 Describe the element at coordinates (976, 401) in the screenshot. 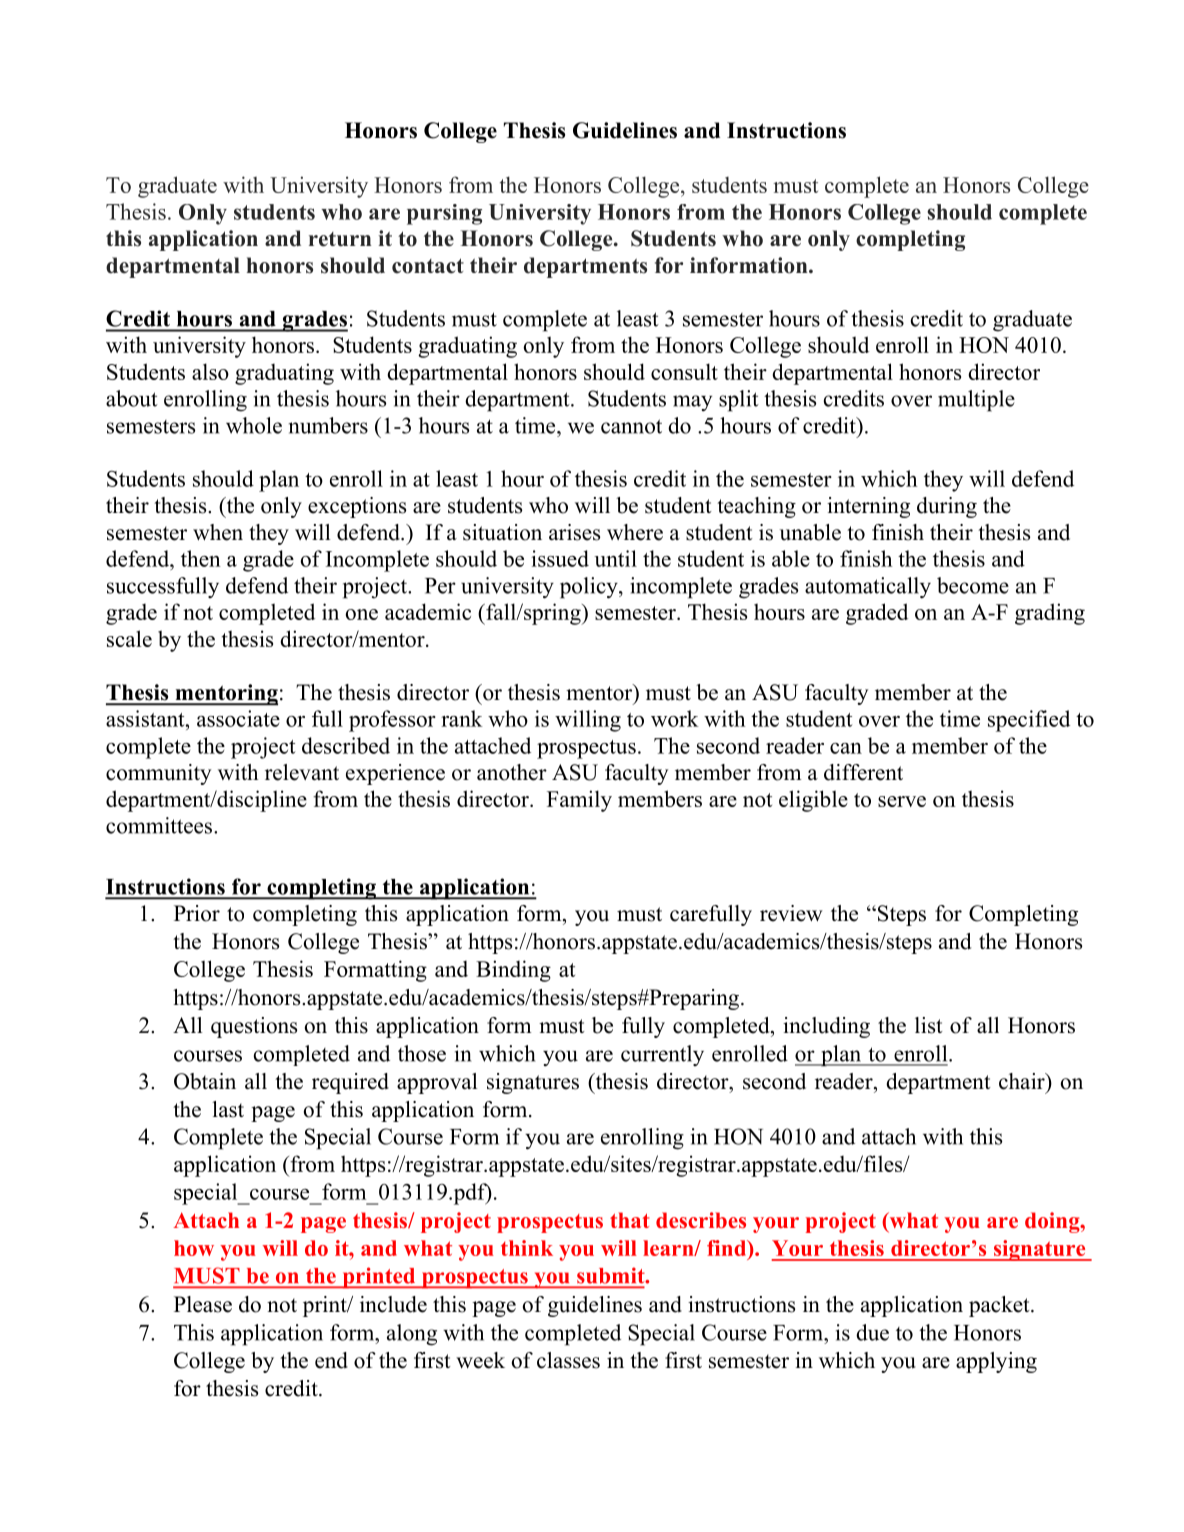

I see `multiple` at that location.
